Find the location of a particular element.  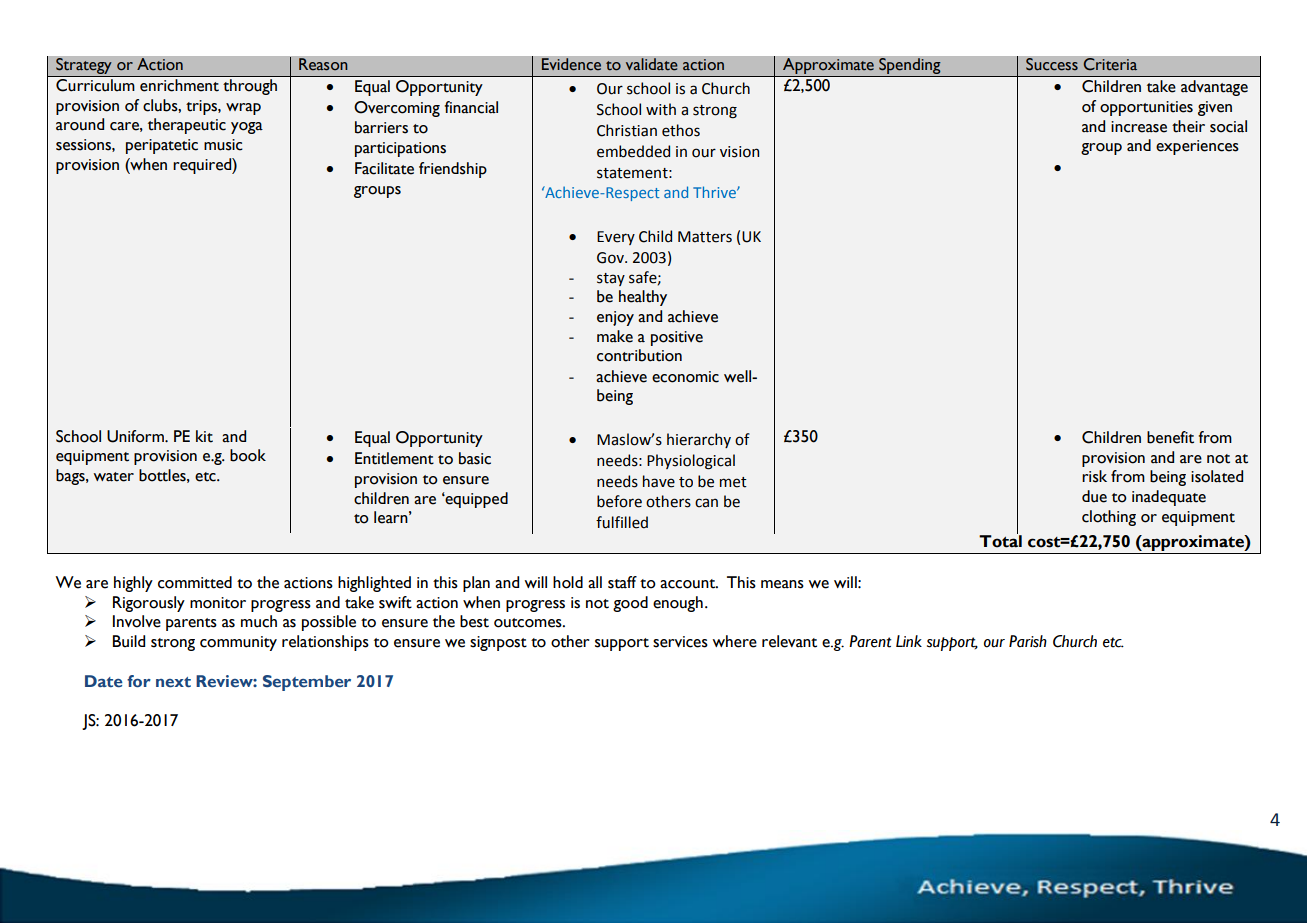

Criteria is located at coordinates (1110, 64).
